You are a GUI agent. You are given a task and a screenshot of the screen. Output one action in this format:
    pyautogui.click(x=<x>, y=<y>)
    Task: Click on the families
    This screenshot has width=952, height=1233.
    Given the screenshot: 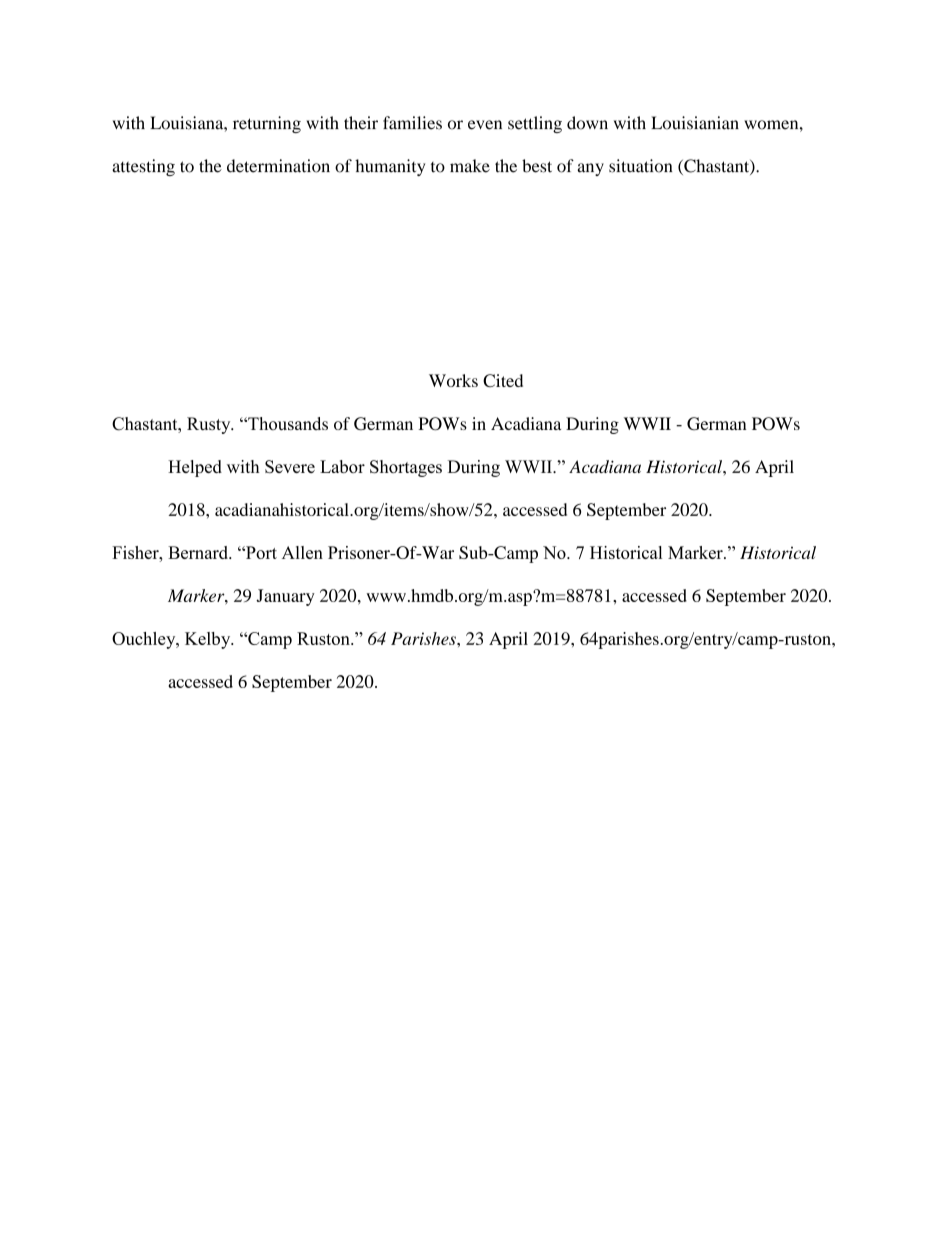 What is the action you would take?
    pyautogui.click(x=412, y=123)
